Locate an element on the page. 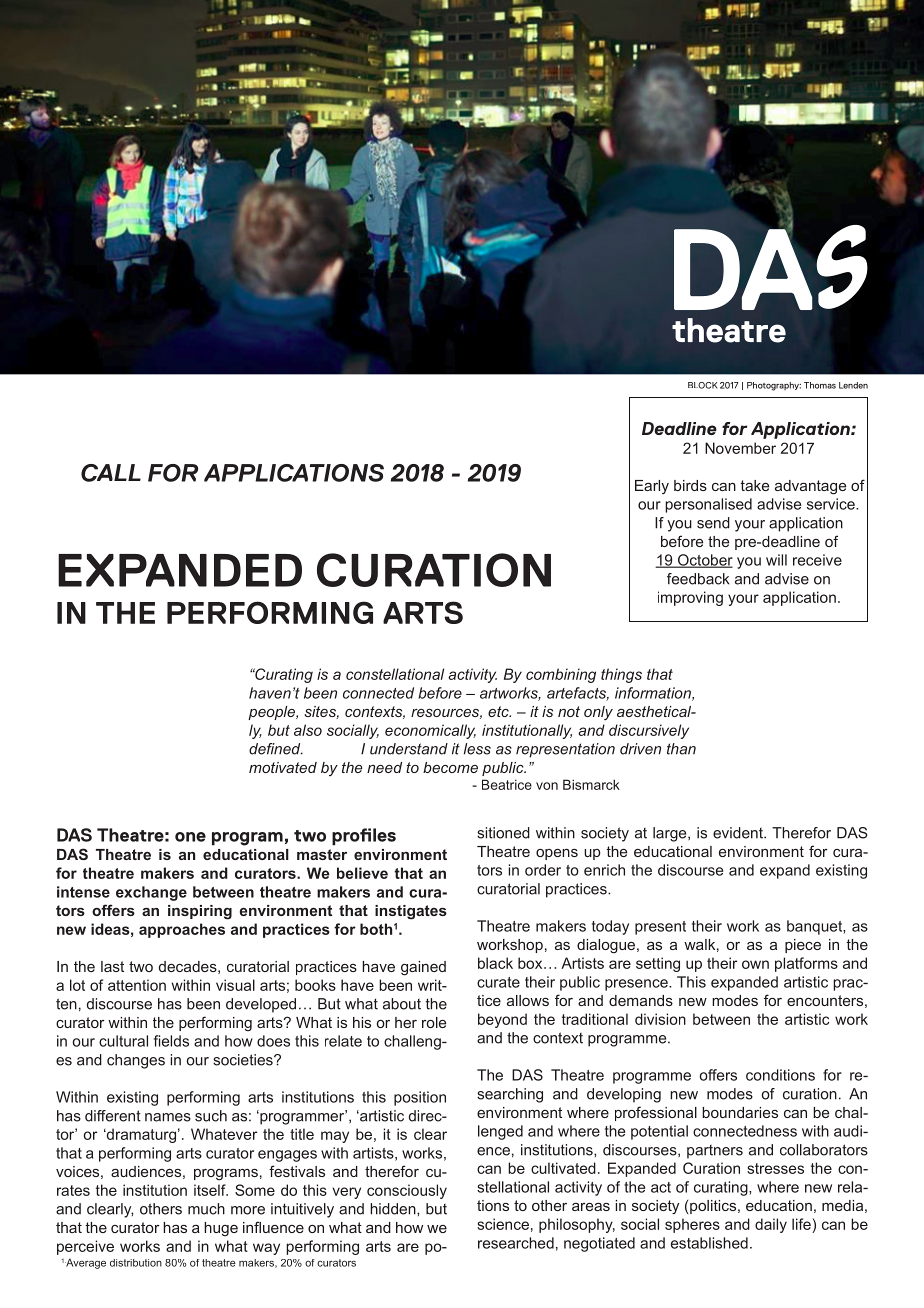 Image resolution: width=924 pixels, height=1308 pixels. BLOCK is located at coordinates (702, 385).
